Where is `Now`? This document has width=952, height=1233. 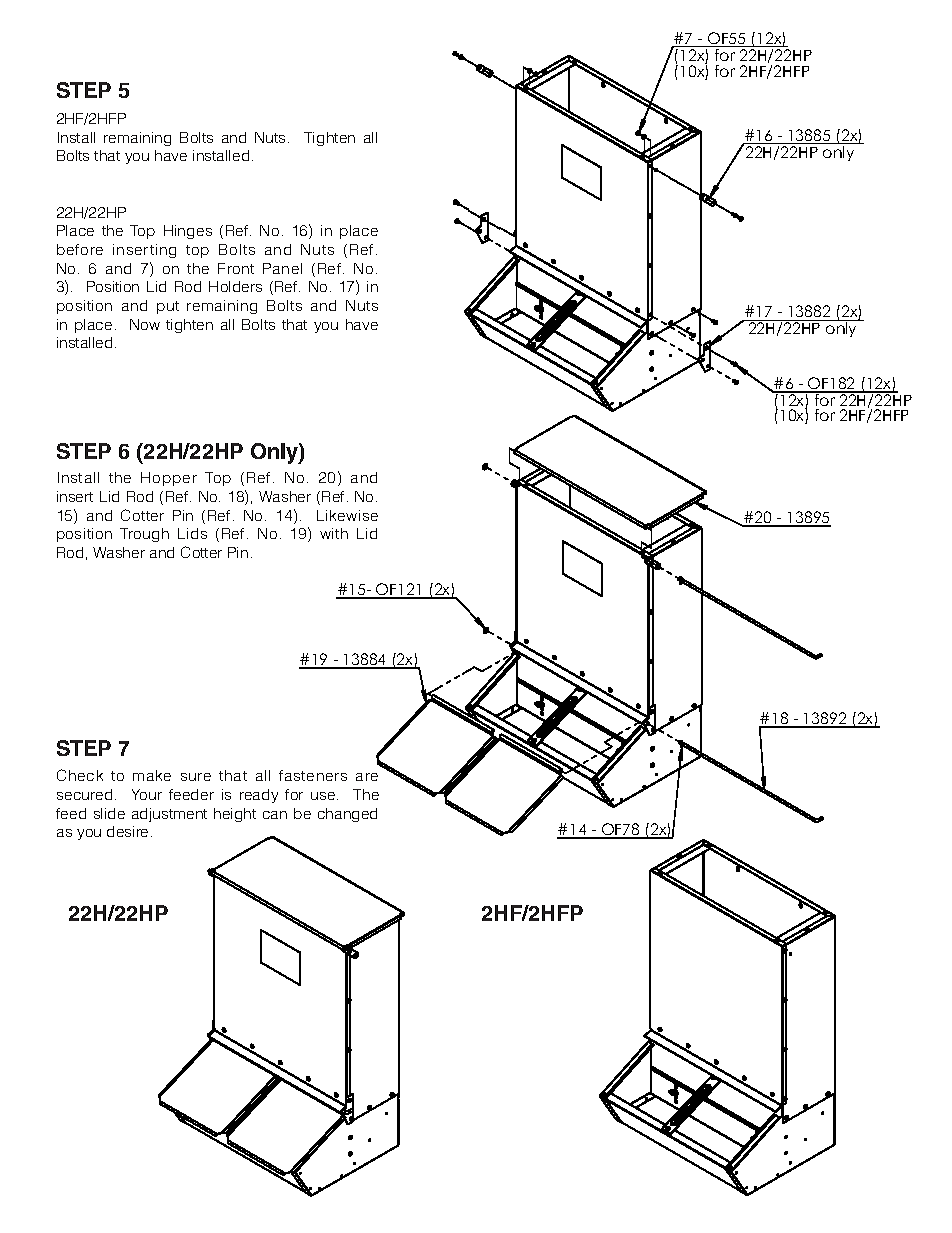
Now is located at coordinates (145, 324).
